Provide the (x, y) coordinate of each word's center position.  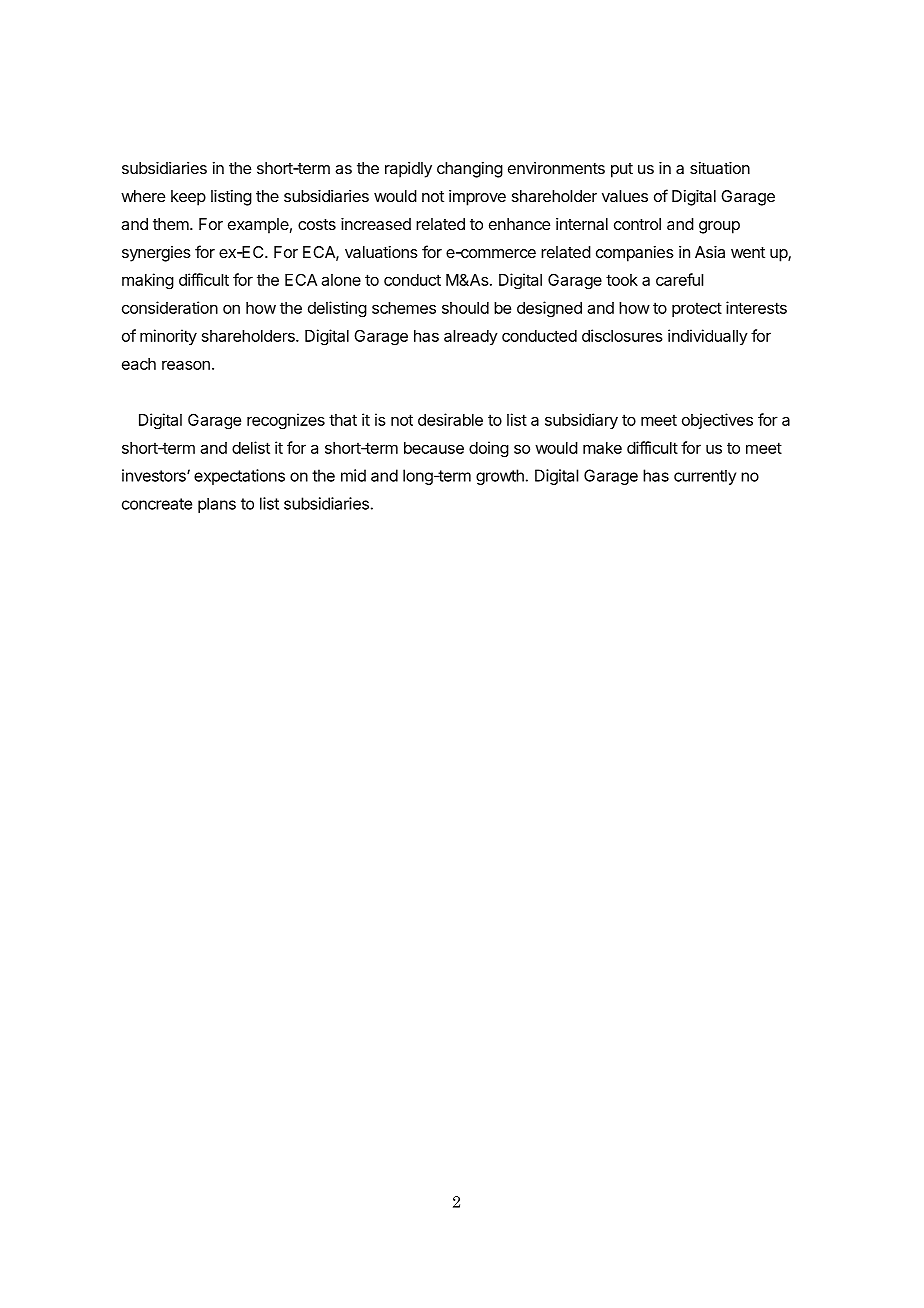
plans (217, 505)
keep (188, 198)
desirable (450, 419)
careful (679, 279)
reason (186, 365)
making (148, 281)
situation (720, 168)
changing (470, 170)
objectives (717, 421)
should (465, 308)
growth (500, 477)
